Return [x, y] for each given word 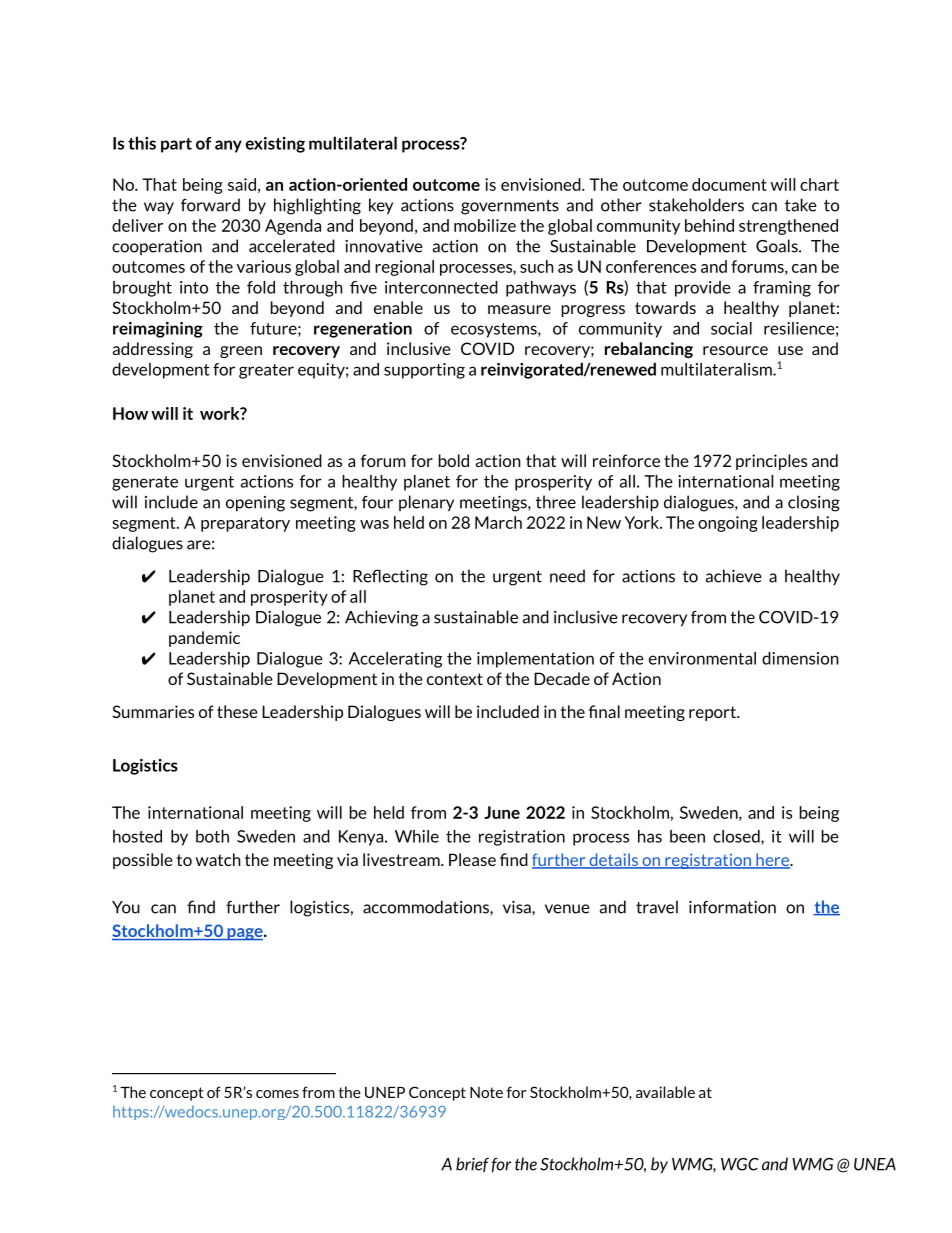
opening [255, 504]
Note [486, 1092]
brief [472, 1165]
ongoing [728, 524]
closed [737, 837]
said [242, 184]
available [665, 1092]
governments [510, 207]
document [729, 184]
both [212, 836]
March [498, 522]
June [502, 812]
